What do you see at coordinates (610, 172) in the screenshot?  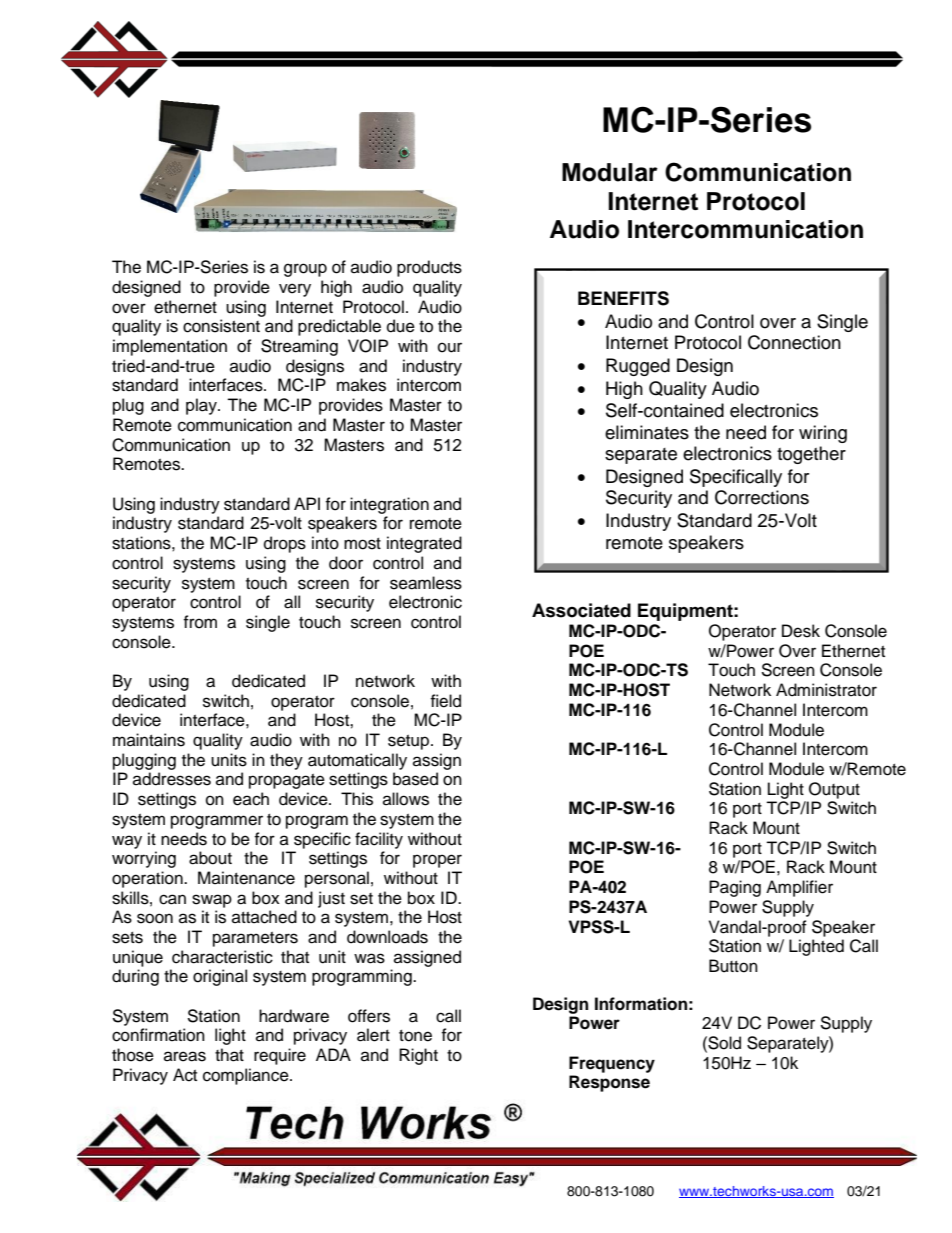 I see `Modular` at bounding box center [610, 172].
